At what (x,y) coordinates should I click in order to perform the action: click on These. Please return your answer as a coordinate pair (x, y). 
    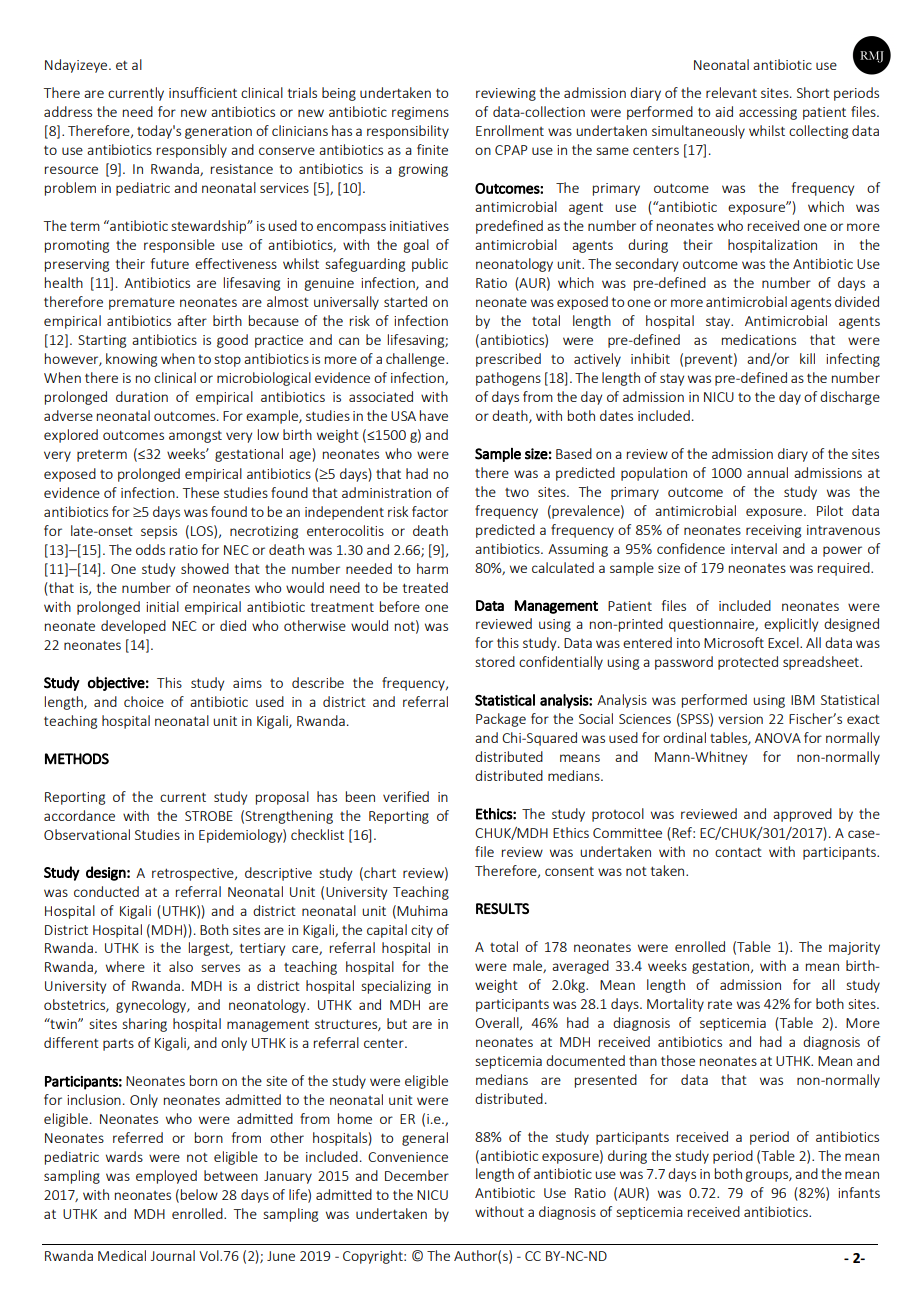
    Looking at the image, I should click on (201, 492).
